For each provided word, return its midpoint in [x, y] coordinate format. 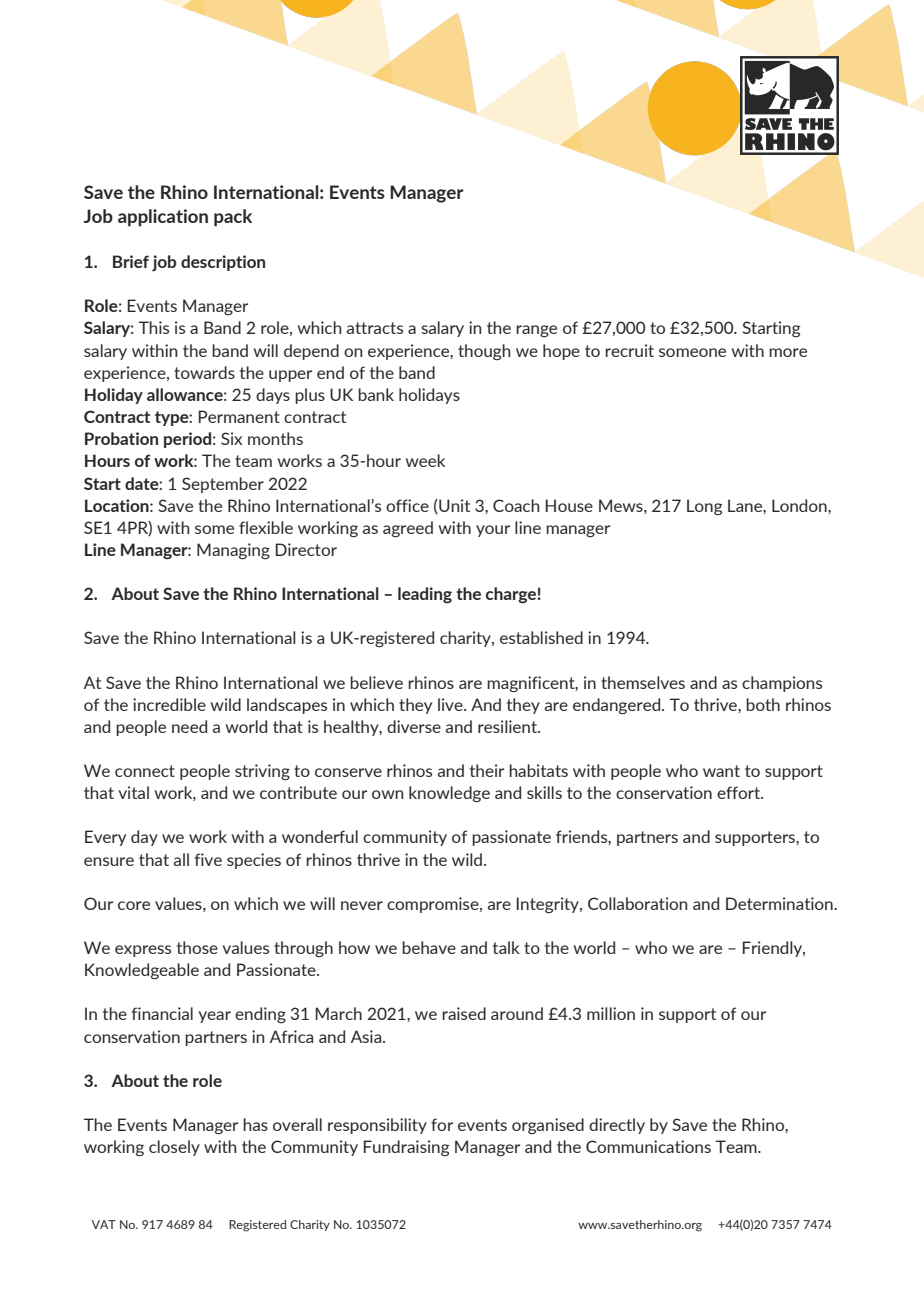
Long [704, 507]
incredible [169, 704]
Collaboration [637, 903]
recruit [629, 350]
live [451, 704]
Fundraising [406, 1148]
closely [174, 1148]
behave [429, 947]
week [425, 460]
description [223, 263]
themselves [643, 682]
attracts [375, 328]
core [134, 905]
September [223, 485]
